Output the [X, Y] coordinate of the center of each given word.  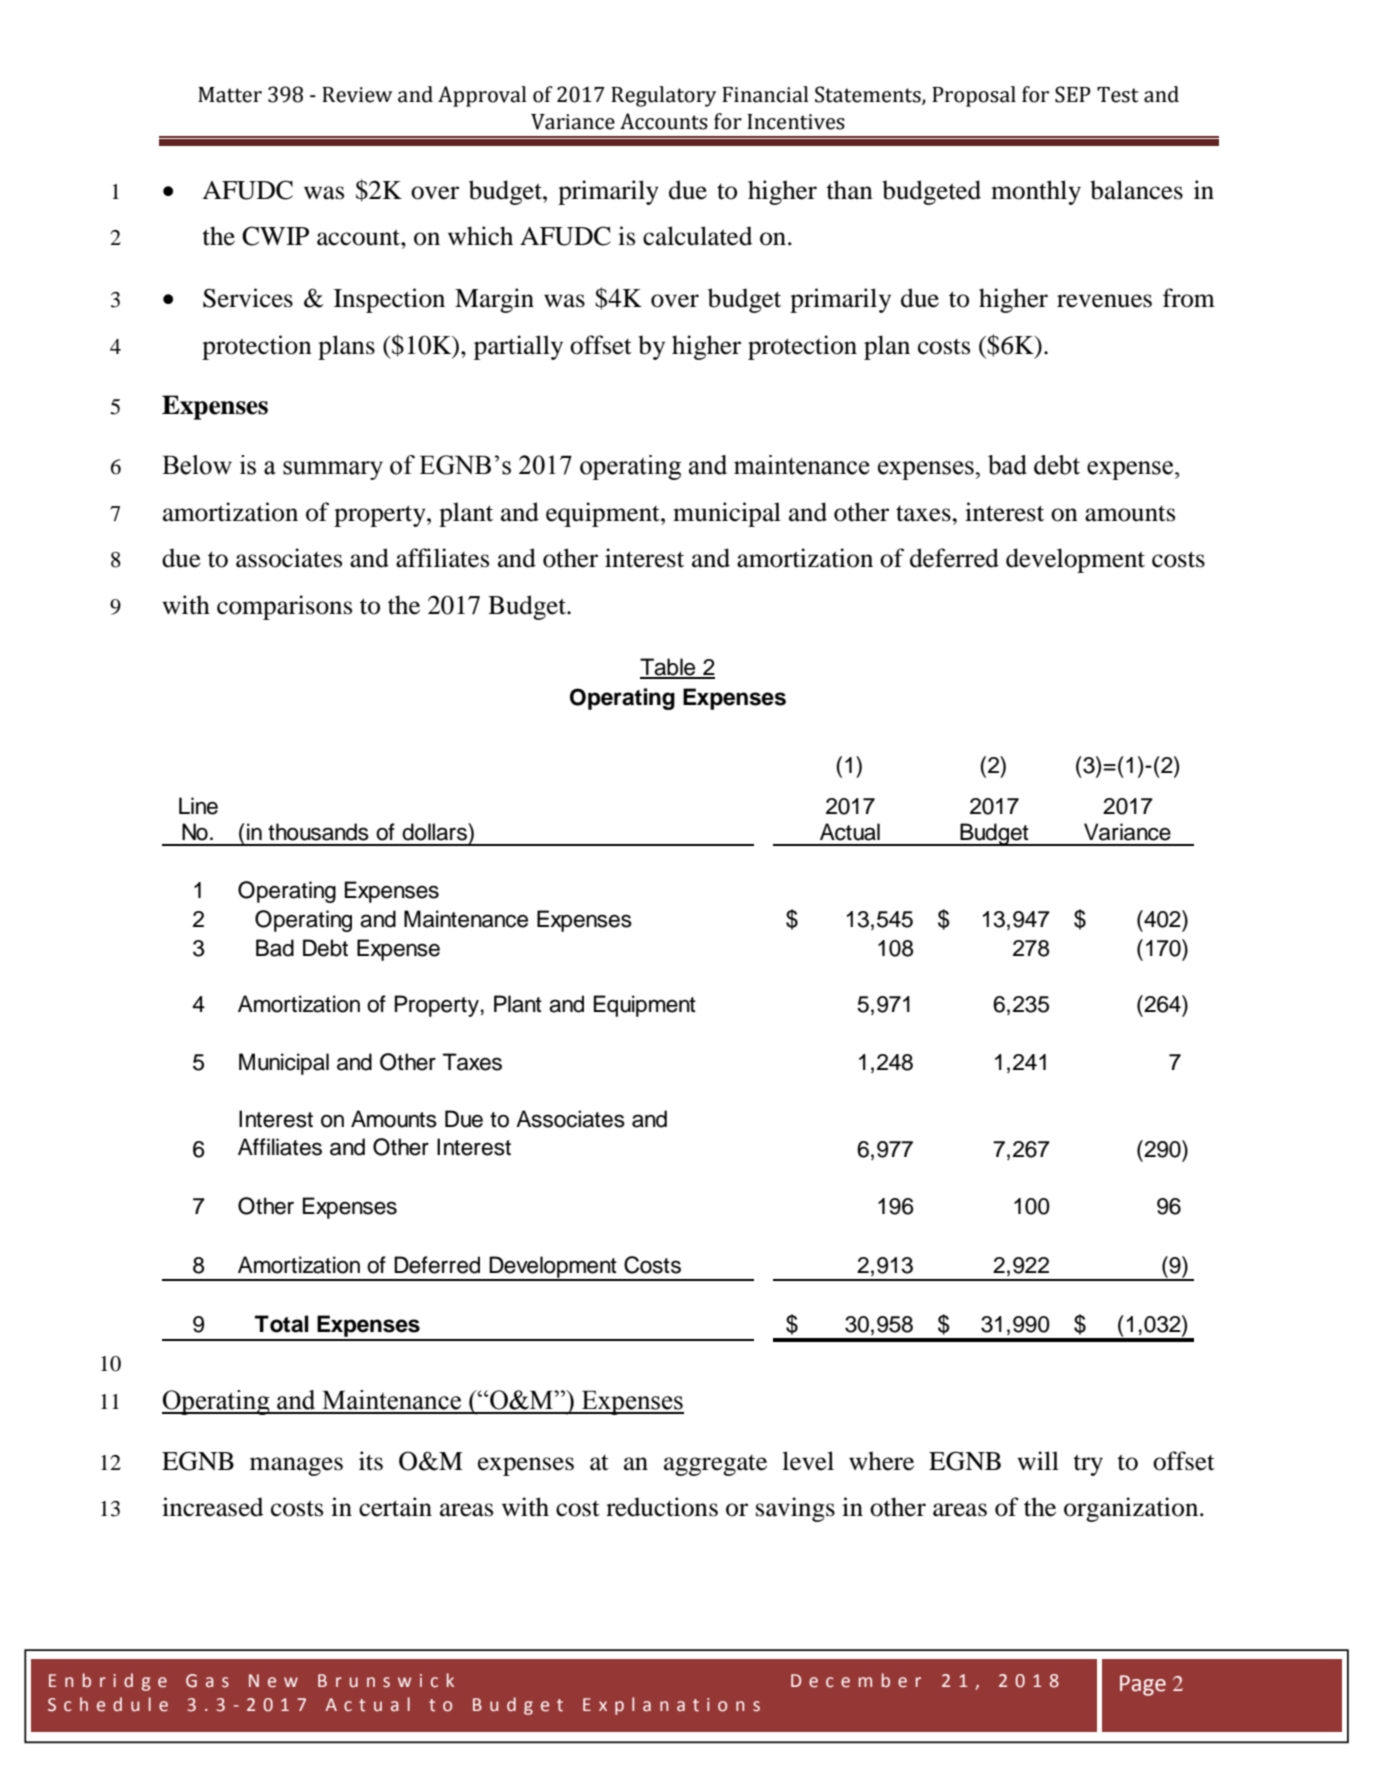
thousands [318, 832]
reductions [662, 1507]
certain [395, 1507]
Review [357, 95]
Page [1143, 1685]
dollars [435, 832]
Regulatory [664, 96]
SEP [1073, 94]
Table [669, 668]
